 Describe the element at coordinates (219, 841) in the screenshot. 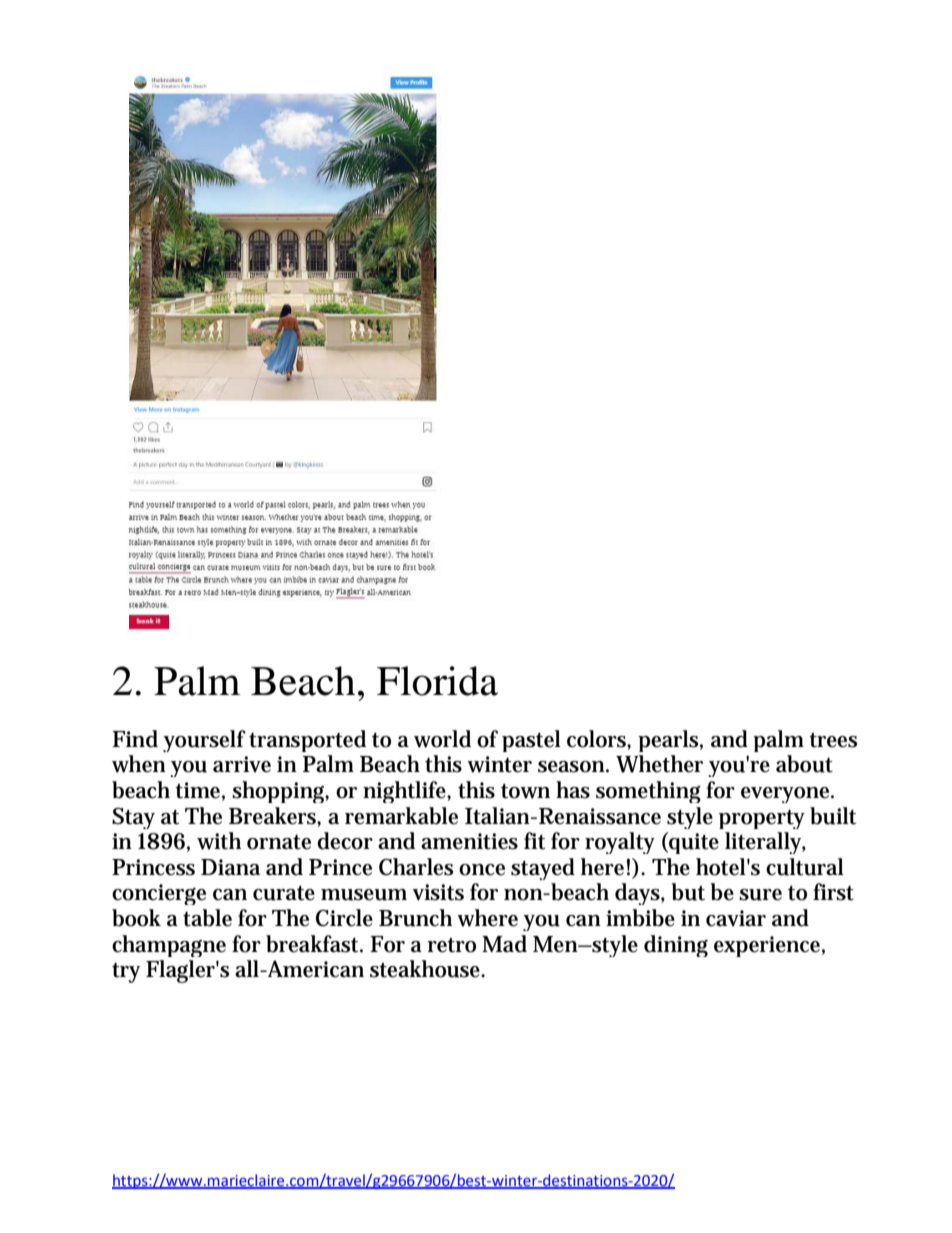

I see `with` at that location.
